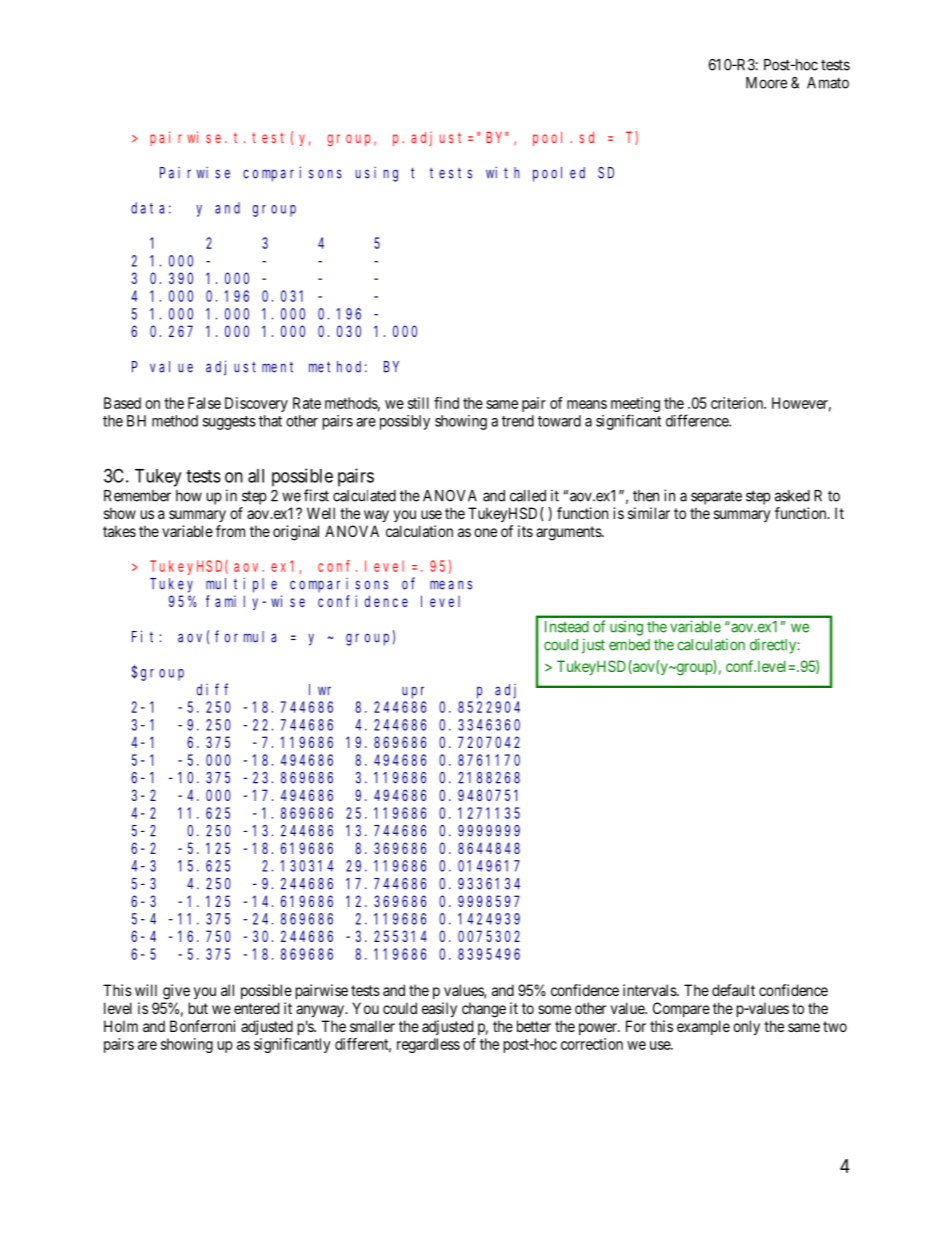 Image resolution: width=952 pixels, height=1233 pixels. What do you see at coordinates (503, 172) in the screenshot?
I see `with` at bounding box center [503, 172].
